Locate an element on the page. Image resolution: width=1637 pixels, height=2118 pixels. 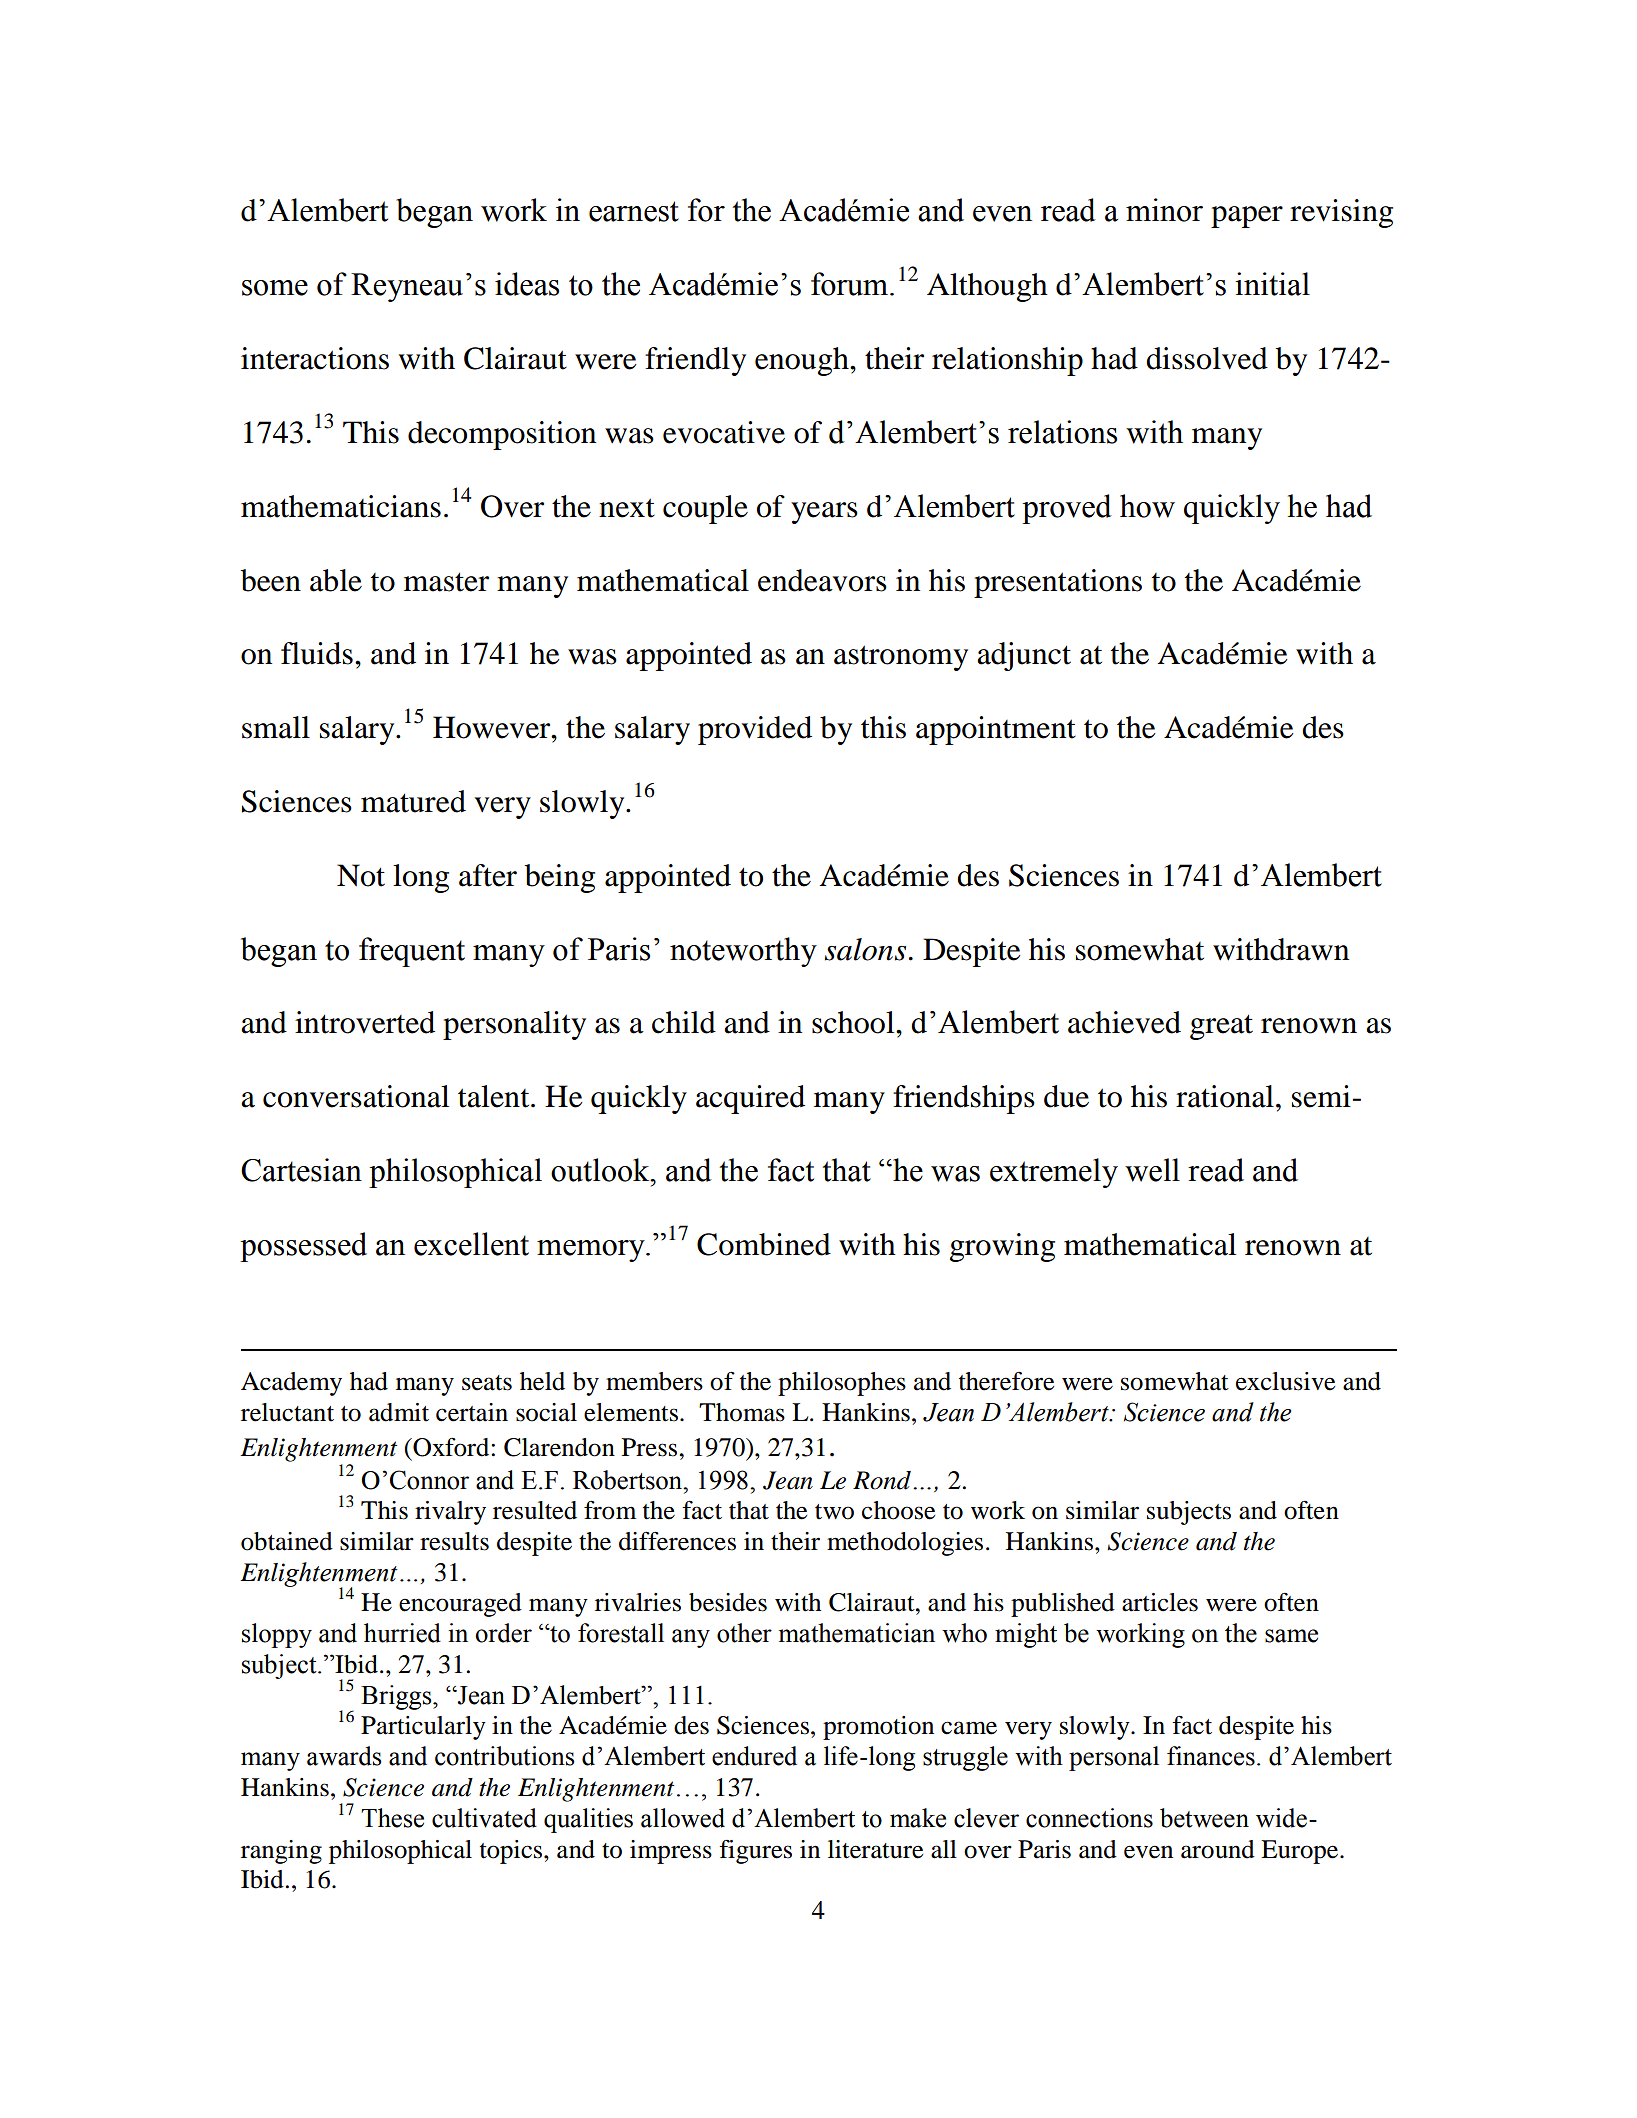
school is located at coordinates (854, 1022).
